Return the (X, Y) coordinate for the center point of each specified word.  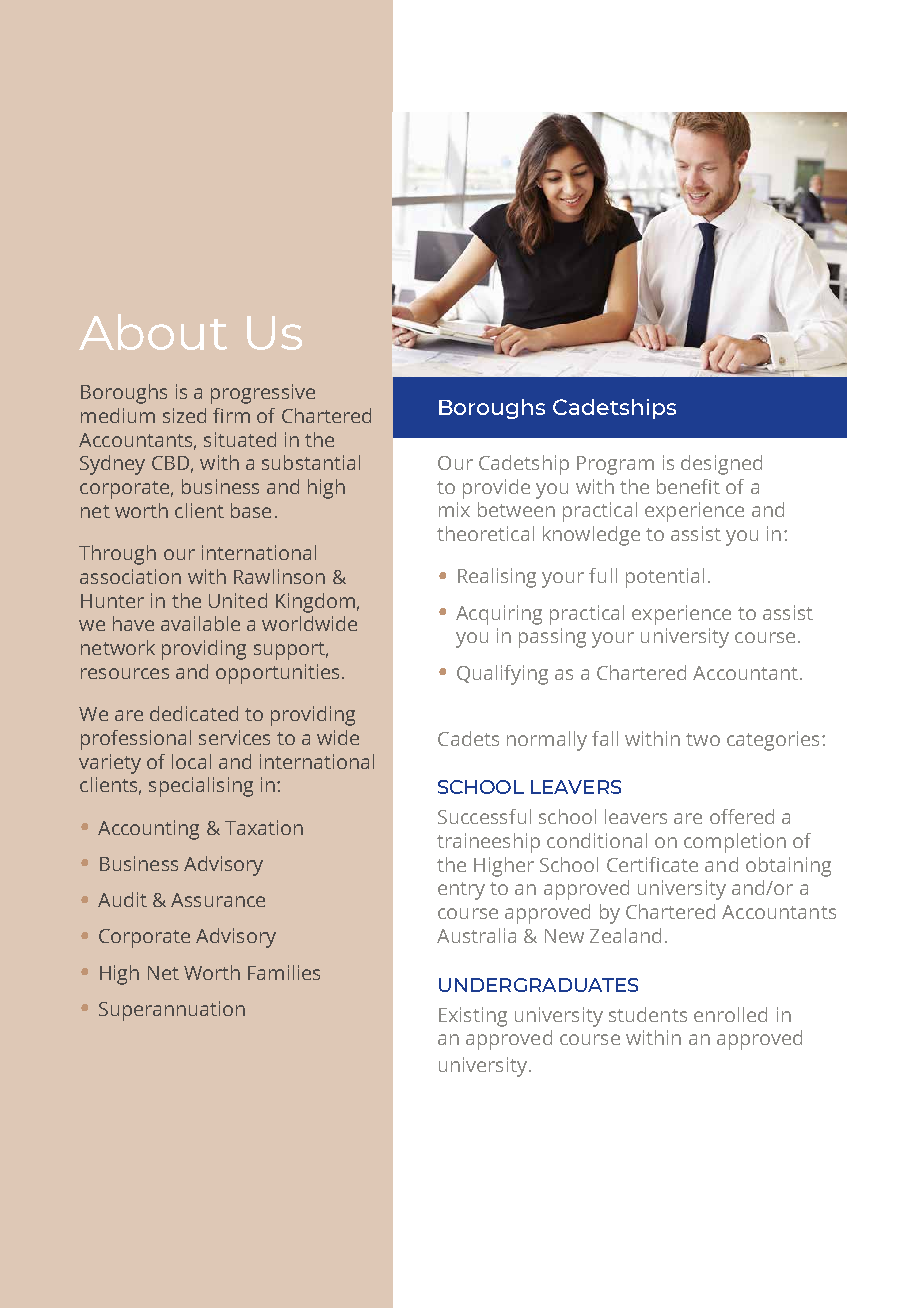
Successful (484, 816)
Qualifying (502, 675)
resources (125, 673)
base (251, 510)
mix (454, 509)
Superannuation (172, 1011)
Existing (473, 1017)
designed (721, 465)
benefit (688, 486)
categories (773, 741)
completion (735, 843)
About (153, 332)
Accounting (148, 830)
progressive (263, 394)
